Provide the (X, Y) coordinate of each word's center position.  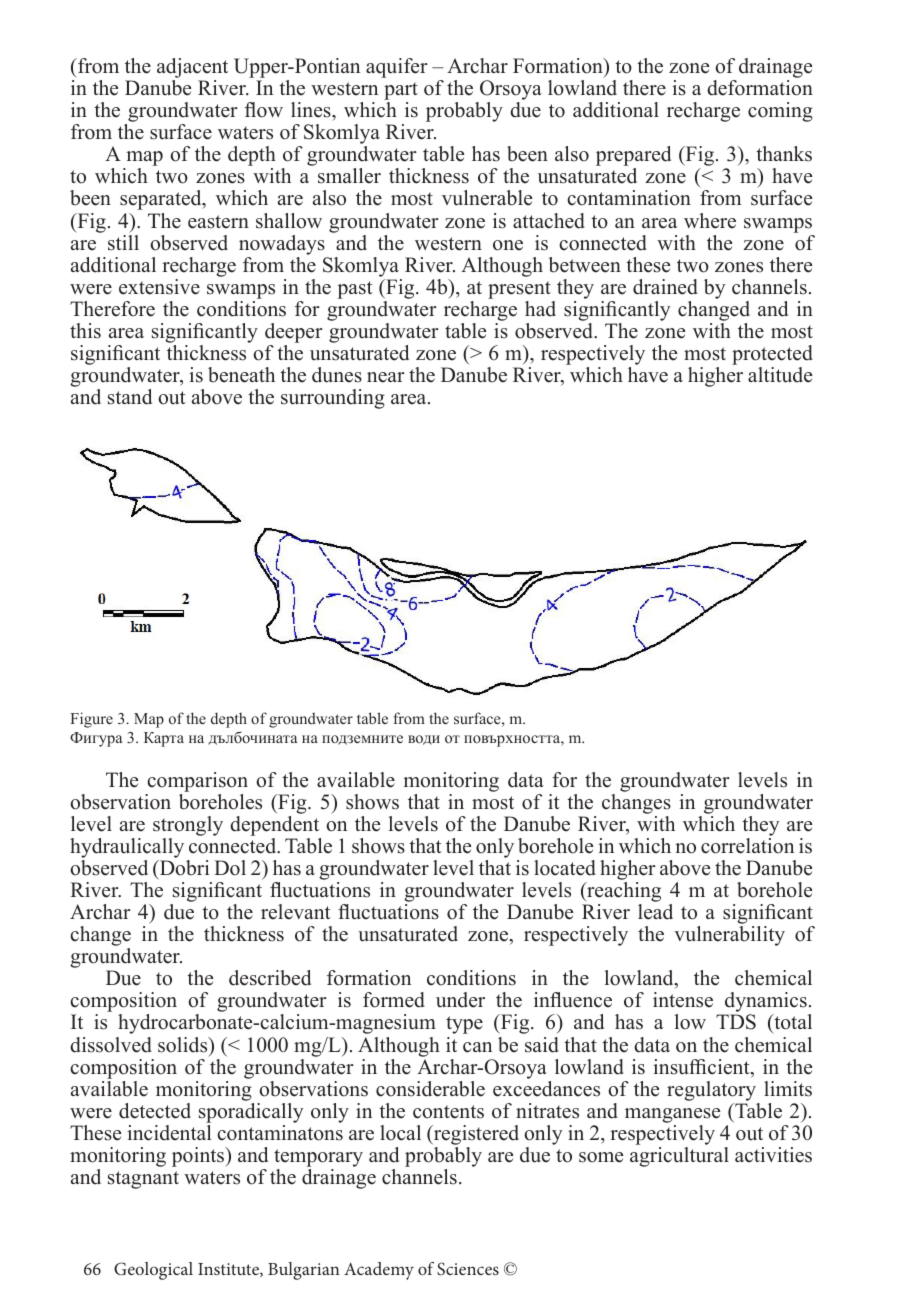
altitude (780, 375)
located (565, 868)
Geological (153, 1271)
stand (130, 397)
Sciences (468, 1269)
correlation (747, 846)
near (386, 377)
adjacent (192, 69)
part (401, 92)
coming (780, 112)
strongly (188, 826)
